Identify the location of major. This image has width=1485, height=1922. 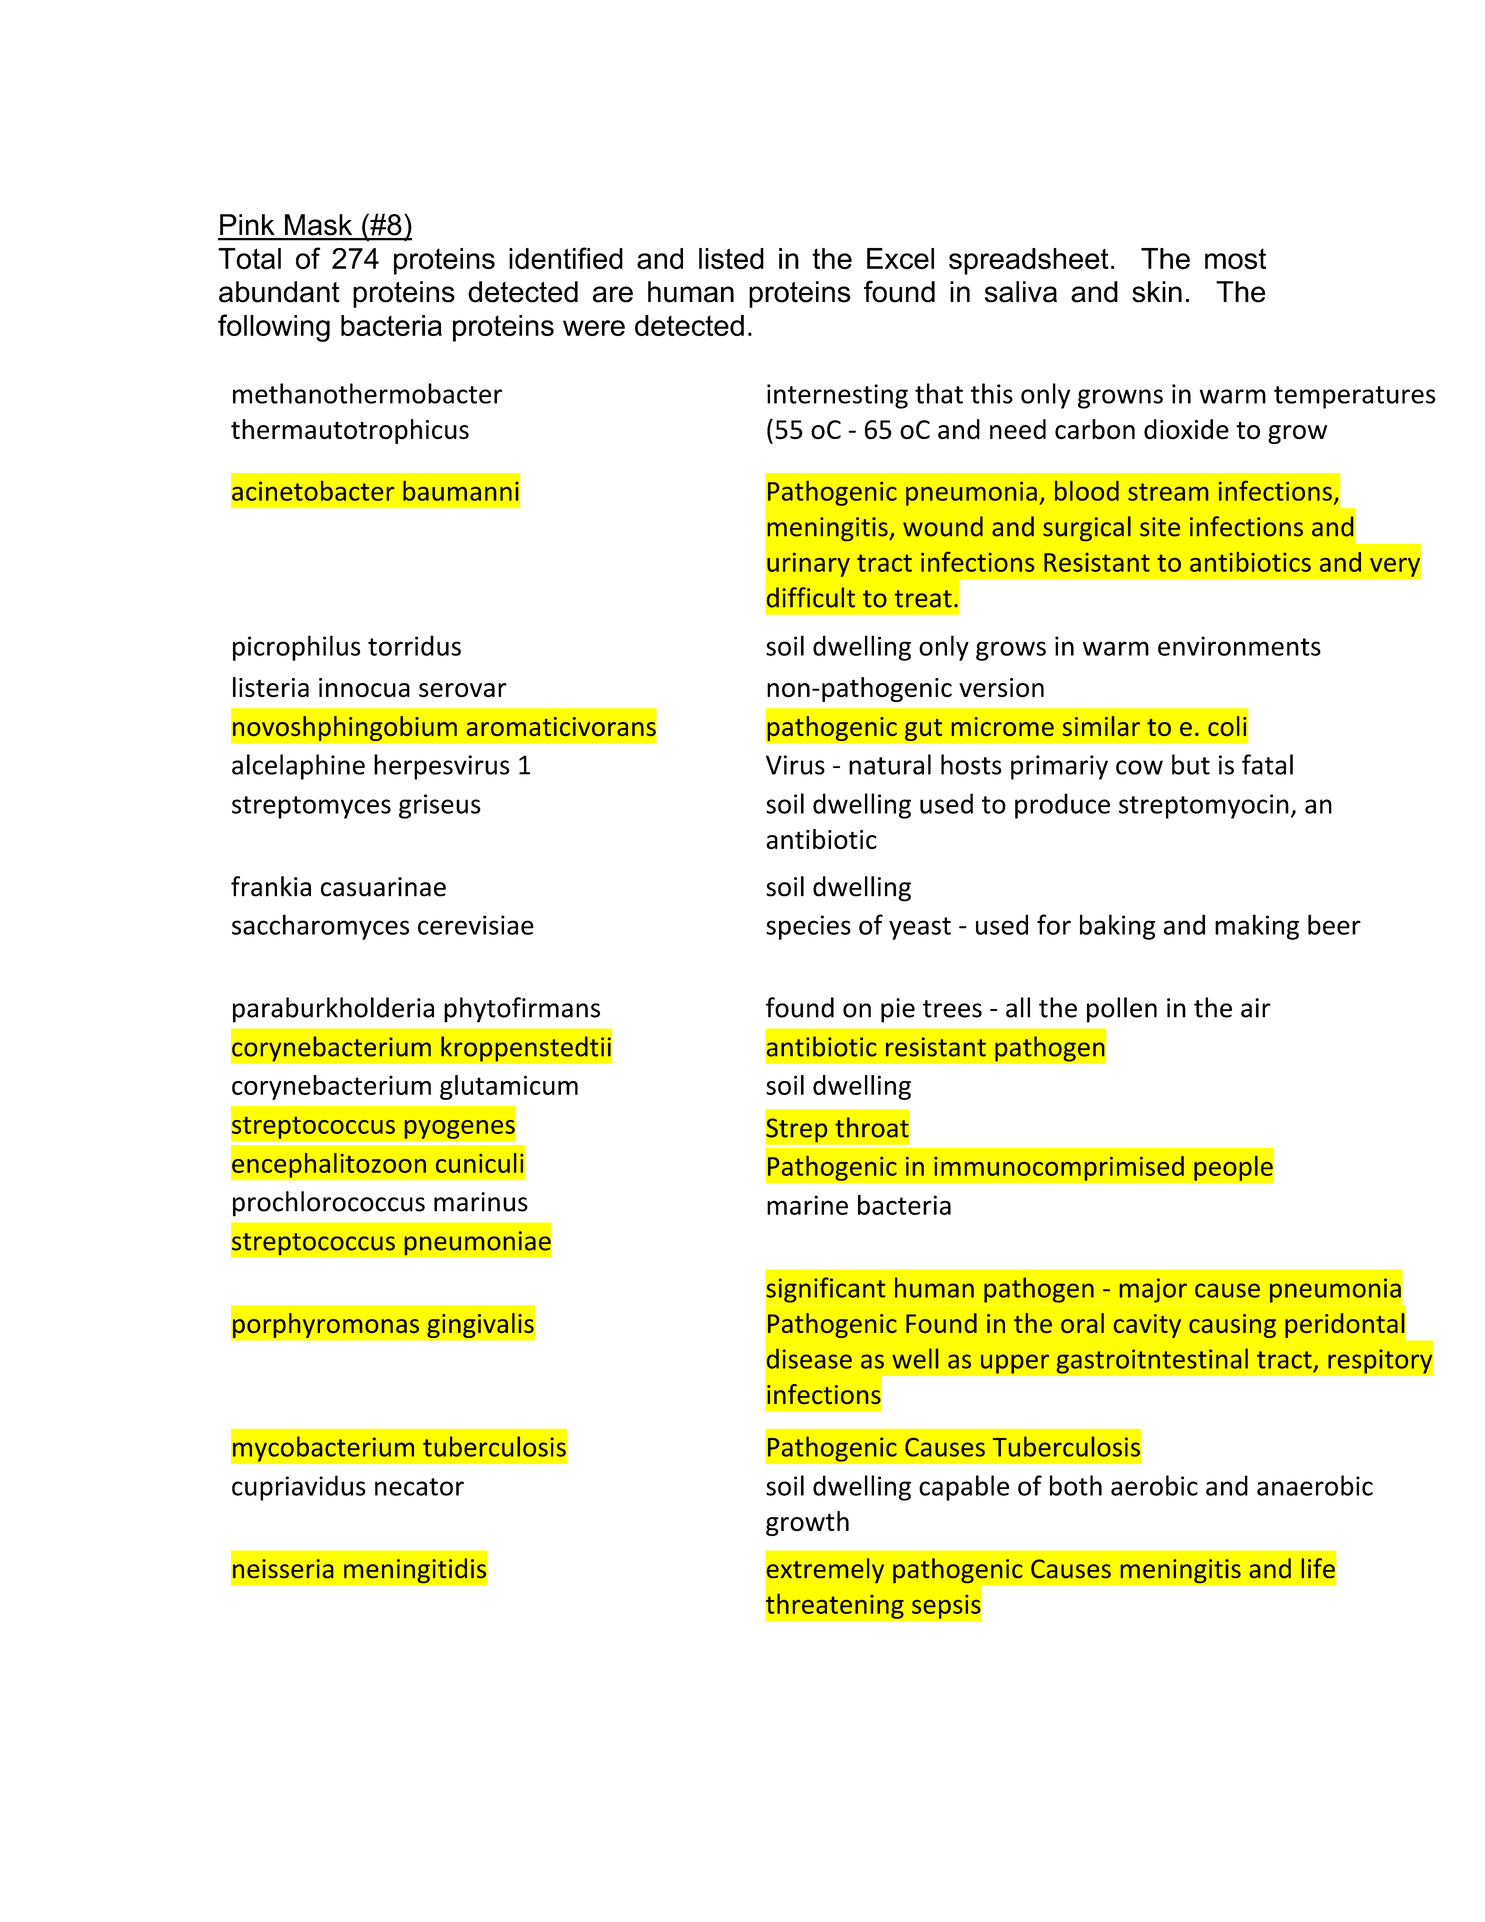
(1153, 1290).
